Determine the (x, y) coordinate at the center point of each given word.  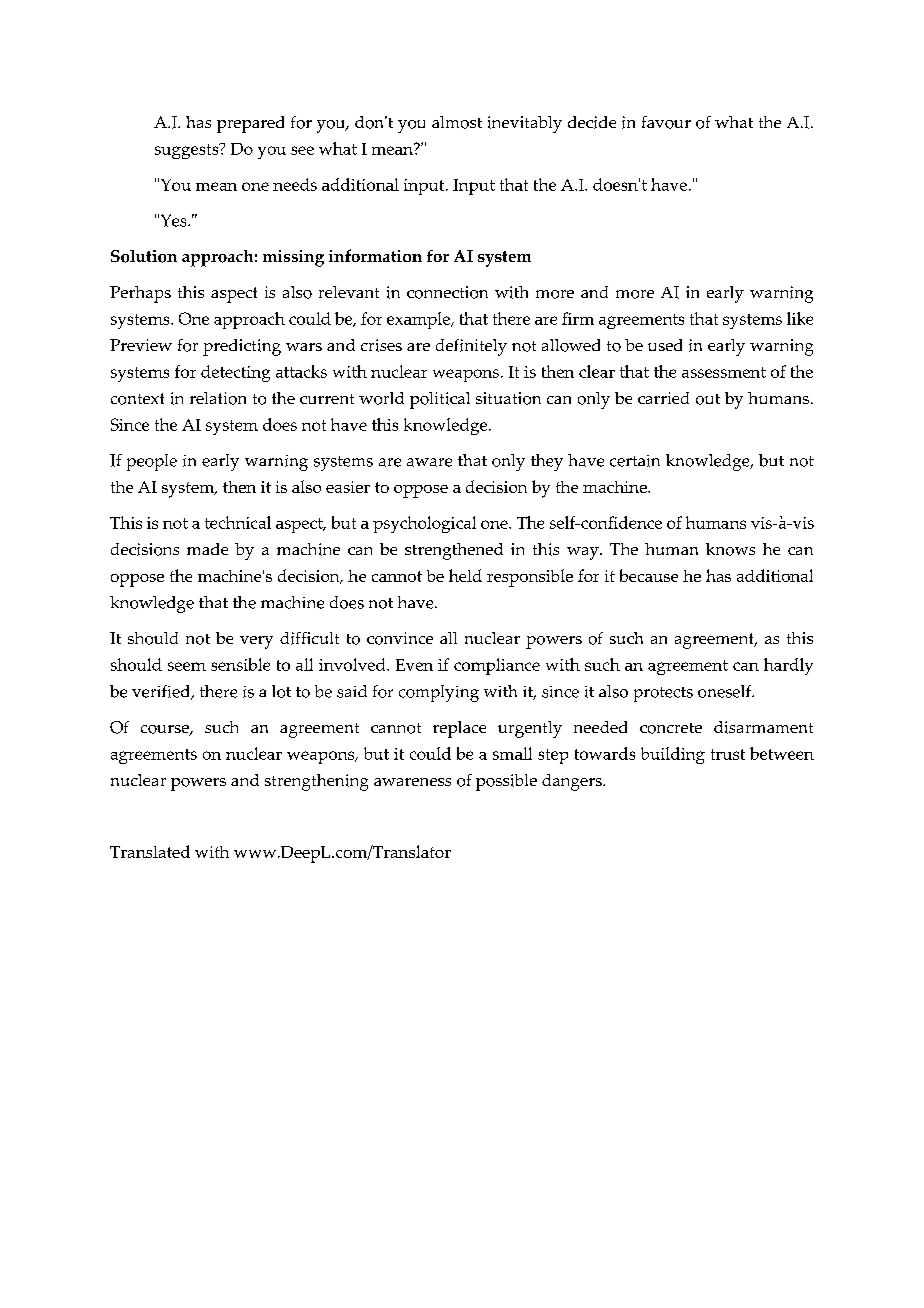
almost (457, 122)
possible (506, 782)
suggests (188, 151)
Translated (150, 851)
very (256, 642)
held (465, 575)
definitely (471, 347)
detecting (235, 373)
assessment (724, 372)
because (649, 575)
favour (666, 122)
